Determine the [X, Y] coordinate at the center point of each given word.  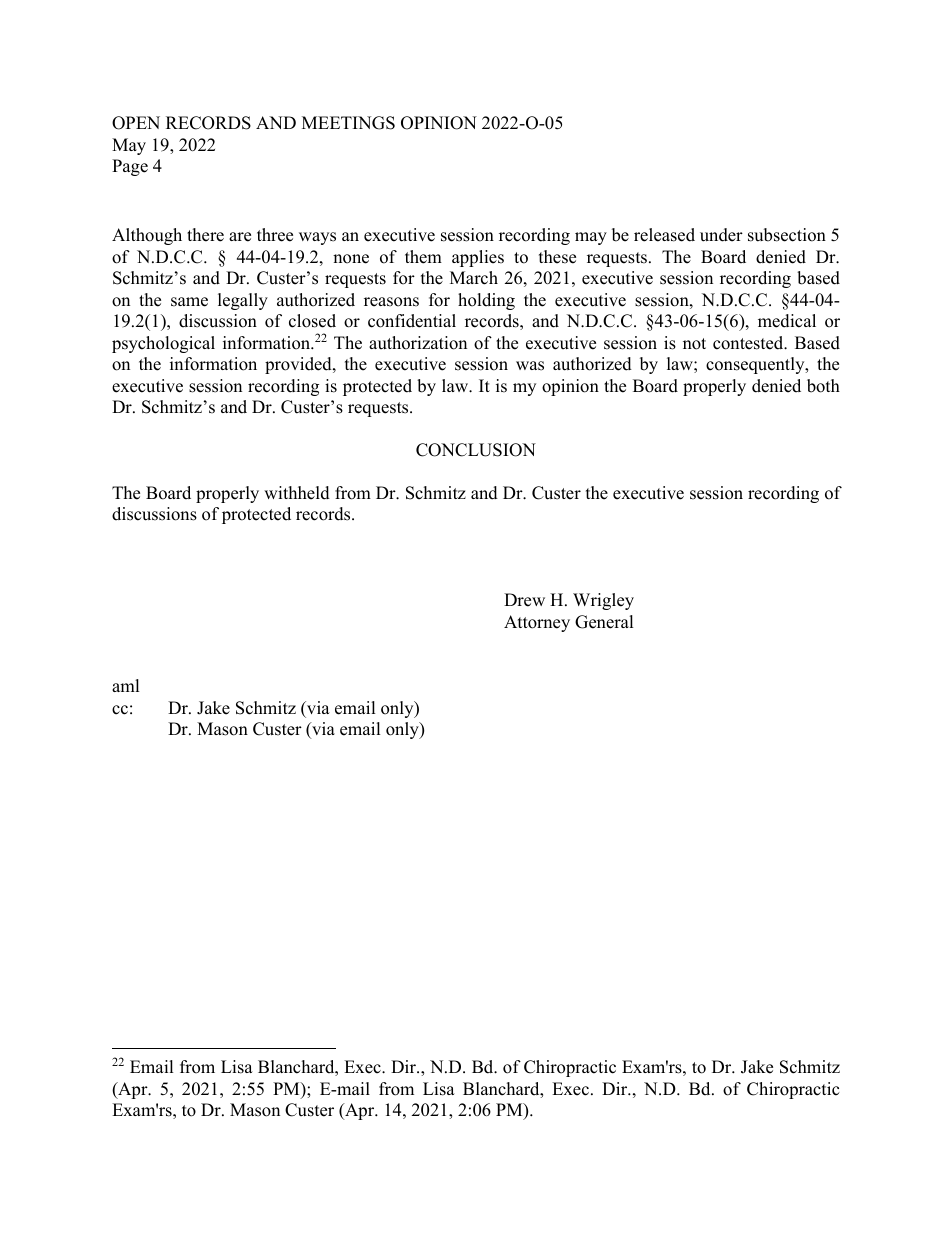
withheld [297, 493]
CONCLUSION [476, 450]
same [189, 302]
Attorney [537, 623]
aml [126, 685]
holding [486, 301]
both [823, 386]
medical [787, 321]
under [721, 235]
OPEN [136, 123]
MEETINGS [348, 123]
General [604, 622]
